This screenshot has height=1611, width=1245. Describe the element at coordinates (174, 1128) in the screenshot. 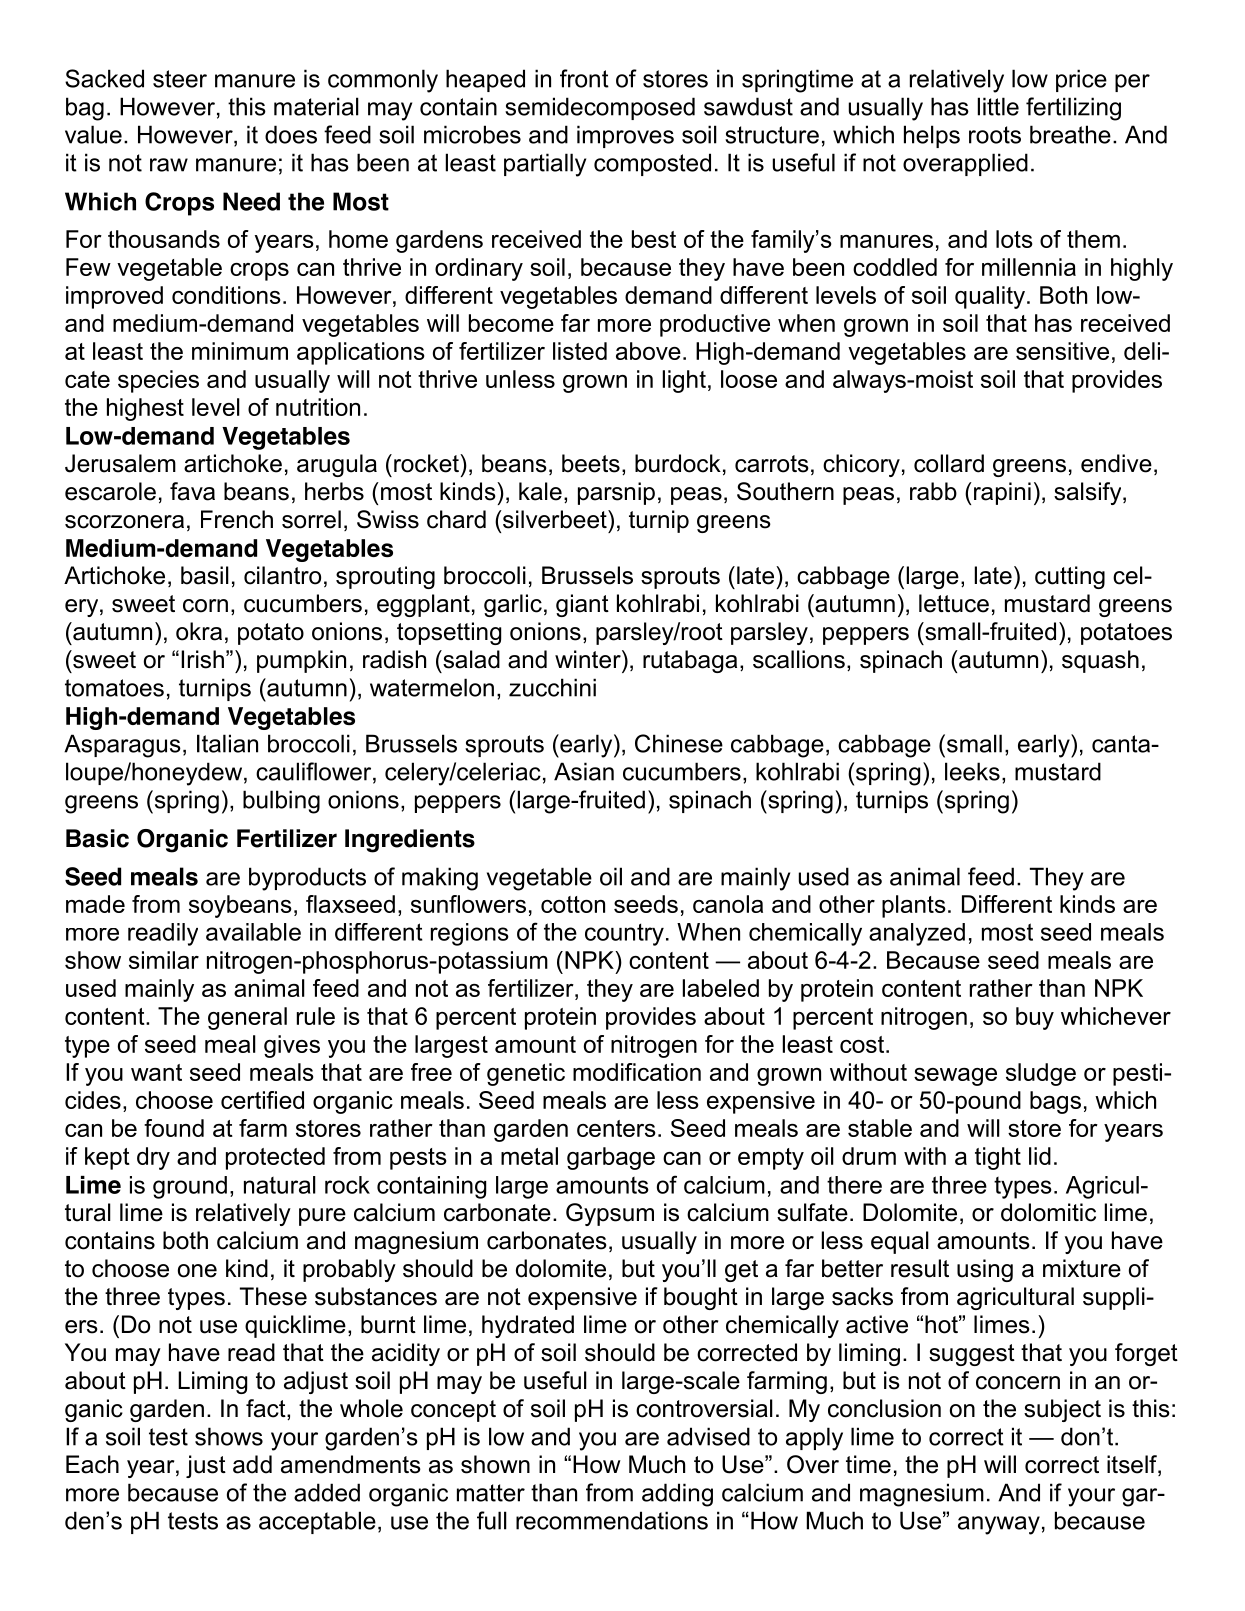

I see `found` at that location.
